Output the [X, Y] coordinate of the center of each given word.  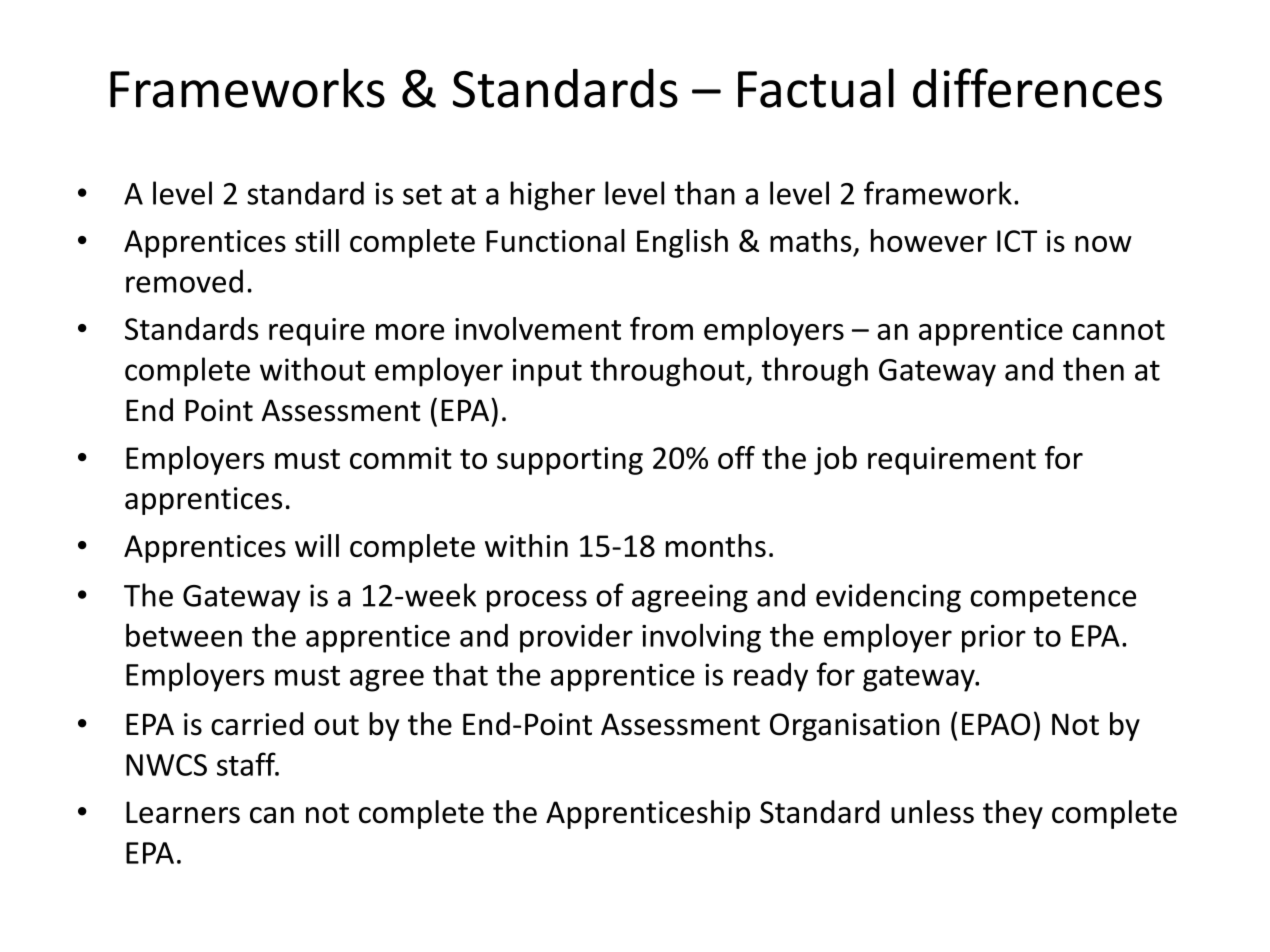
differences [1037, 88]
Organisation [854, 727]
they [1013, 814]
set [422, 194]
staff [247, 764]
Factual [816, 88]
